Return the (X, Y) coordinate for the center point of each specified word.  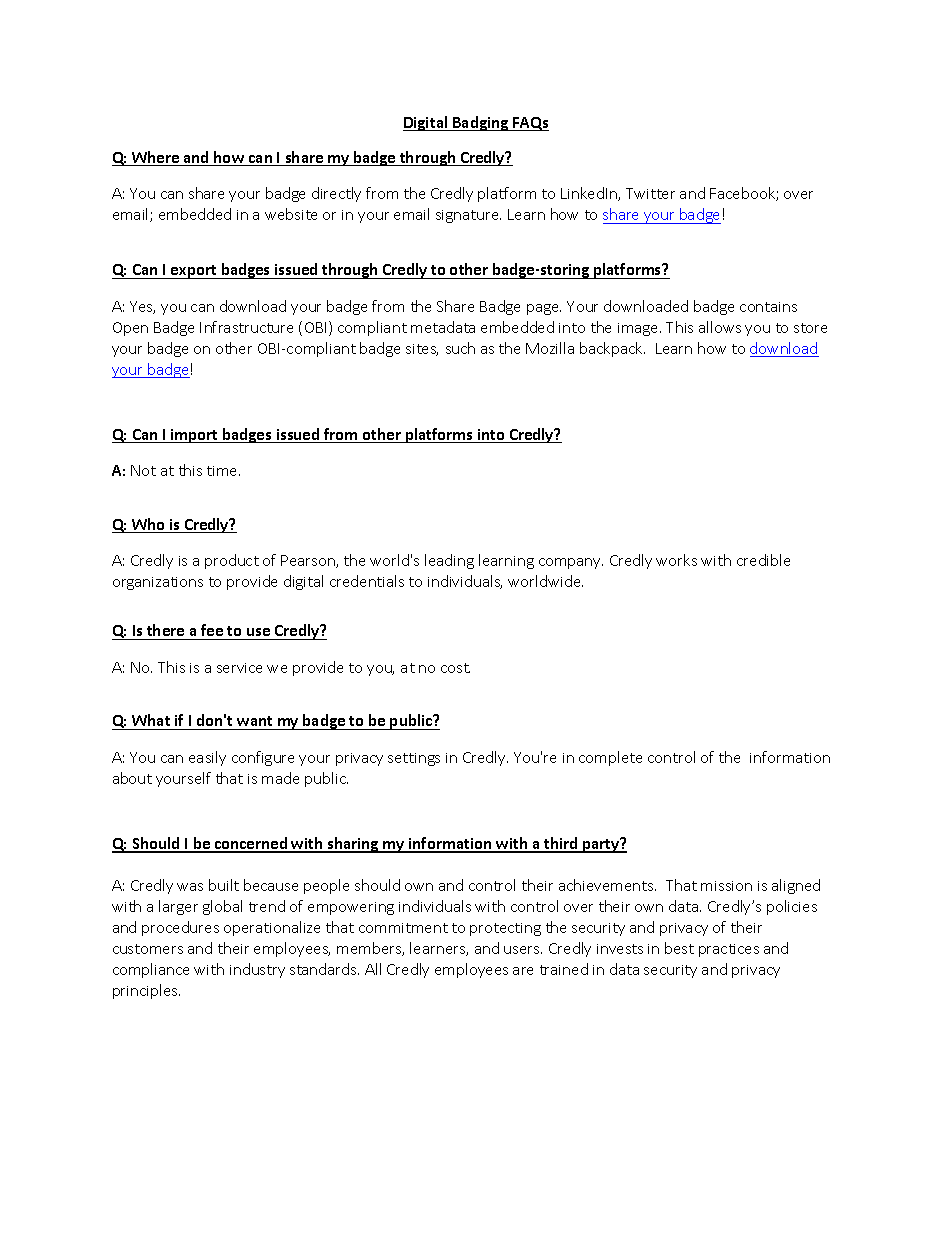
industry (257, 970)
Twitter (650, 193)
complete (610, 758)
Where (155, 158)
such (460, 348)
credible (763, 560)
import (195, 436)
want (254, 721)
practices (729, 950)
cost (455, 668)
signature (468, 216)
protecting (505, 929)
